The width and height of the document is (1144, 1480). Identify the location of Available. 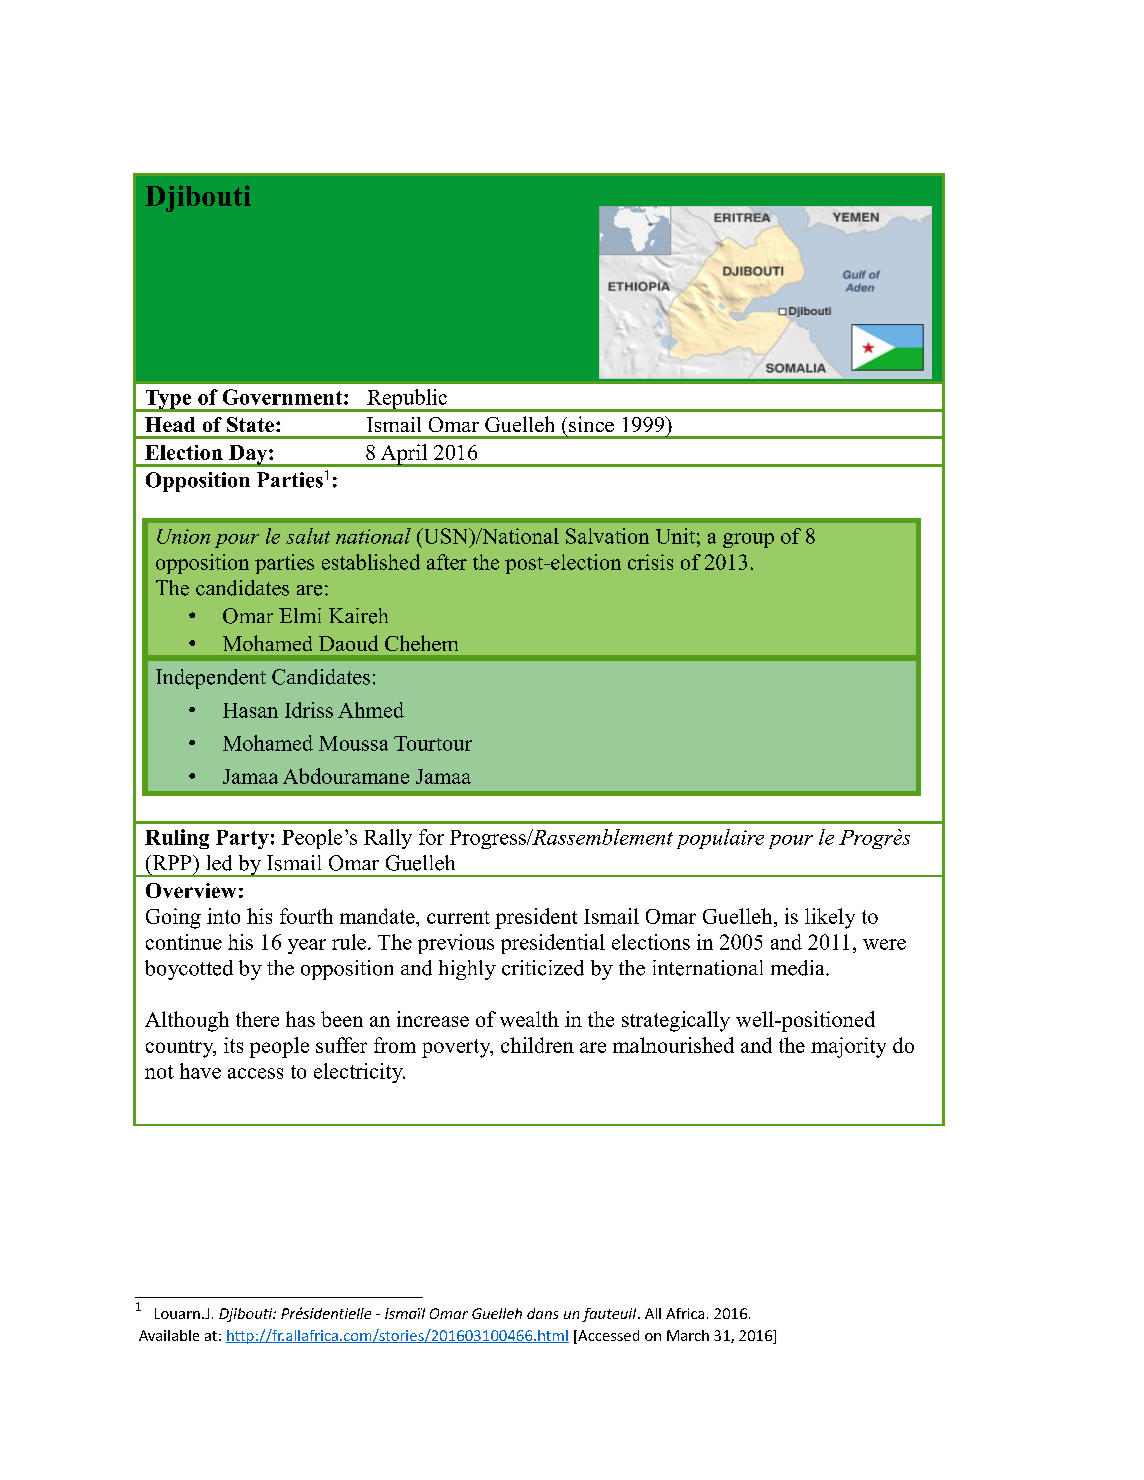
(169, 1335).
